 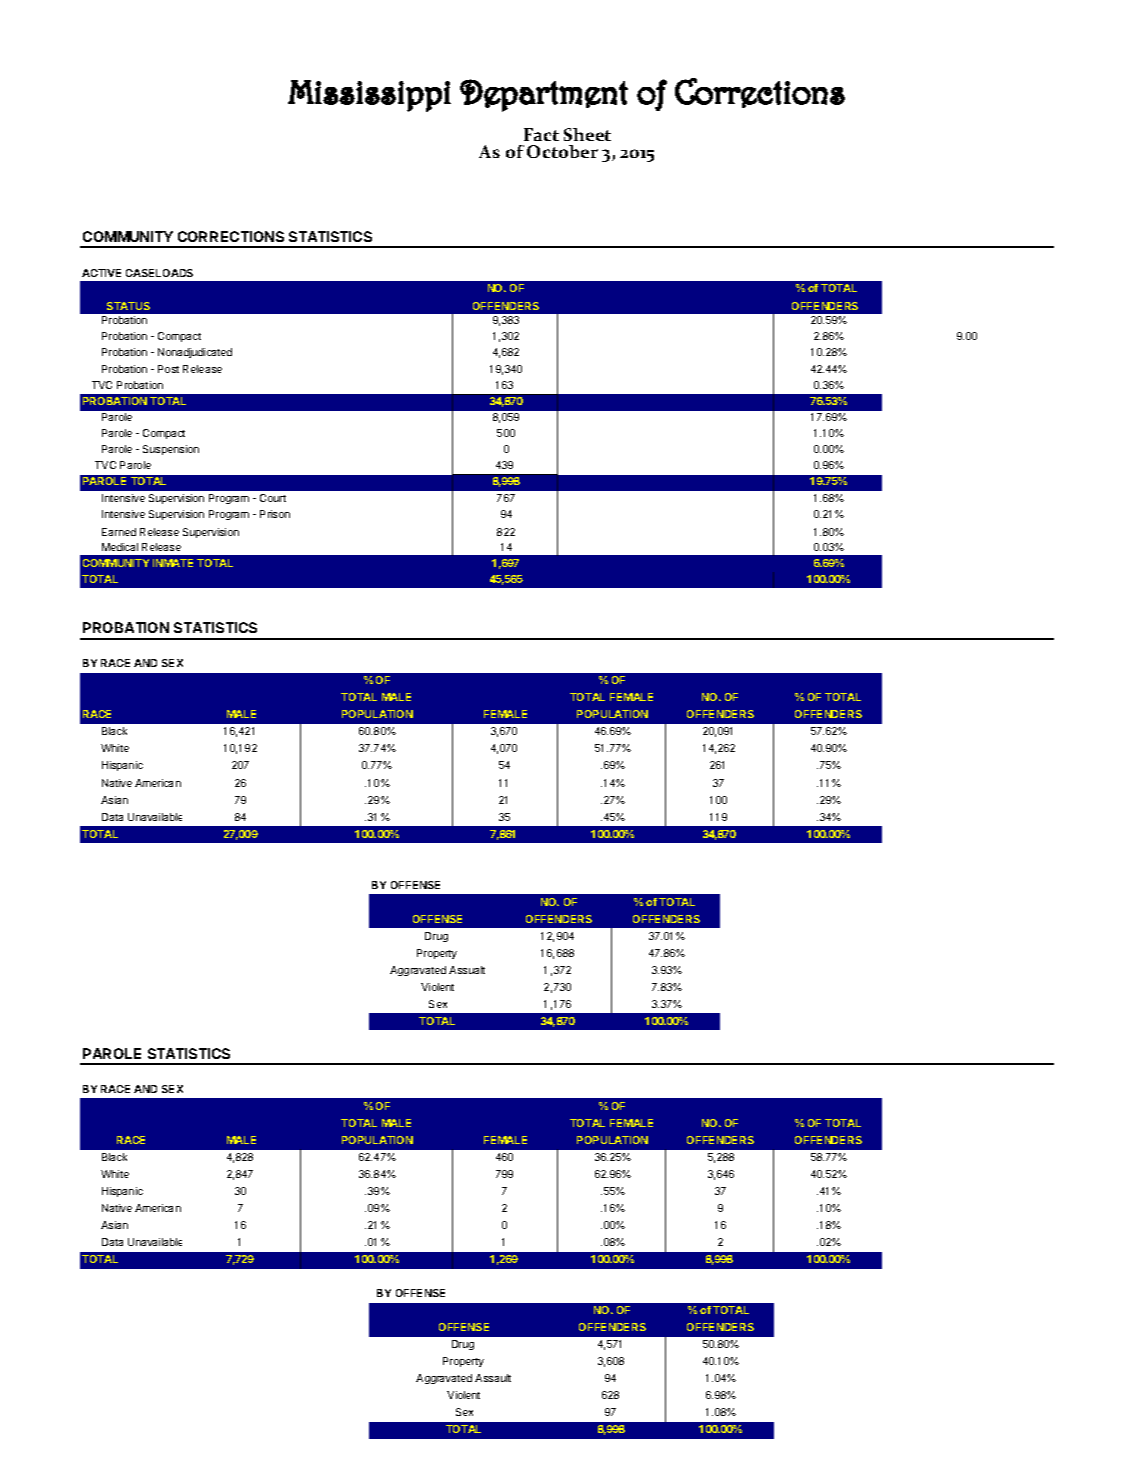 I want to click on Prison, so click(x=275, y=514).
